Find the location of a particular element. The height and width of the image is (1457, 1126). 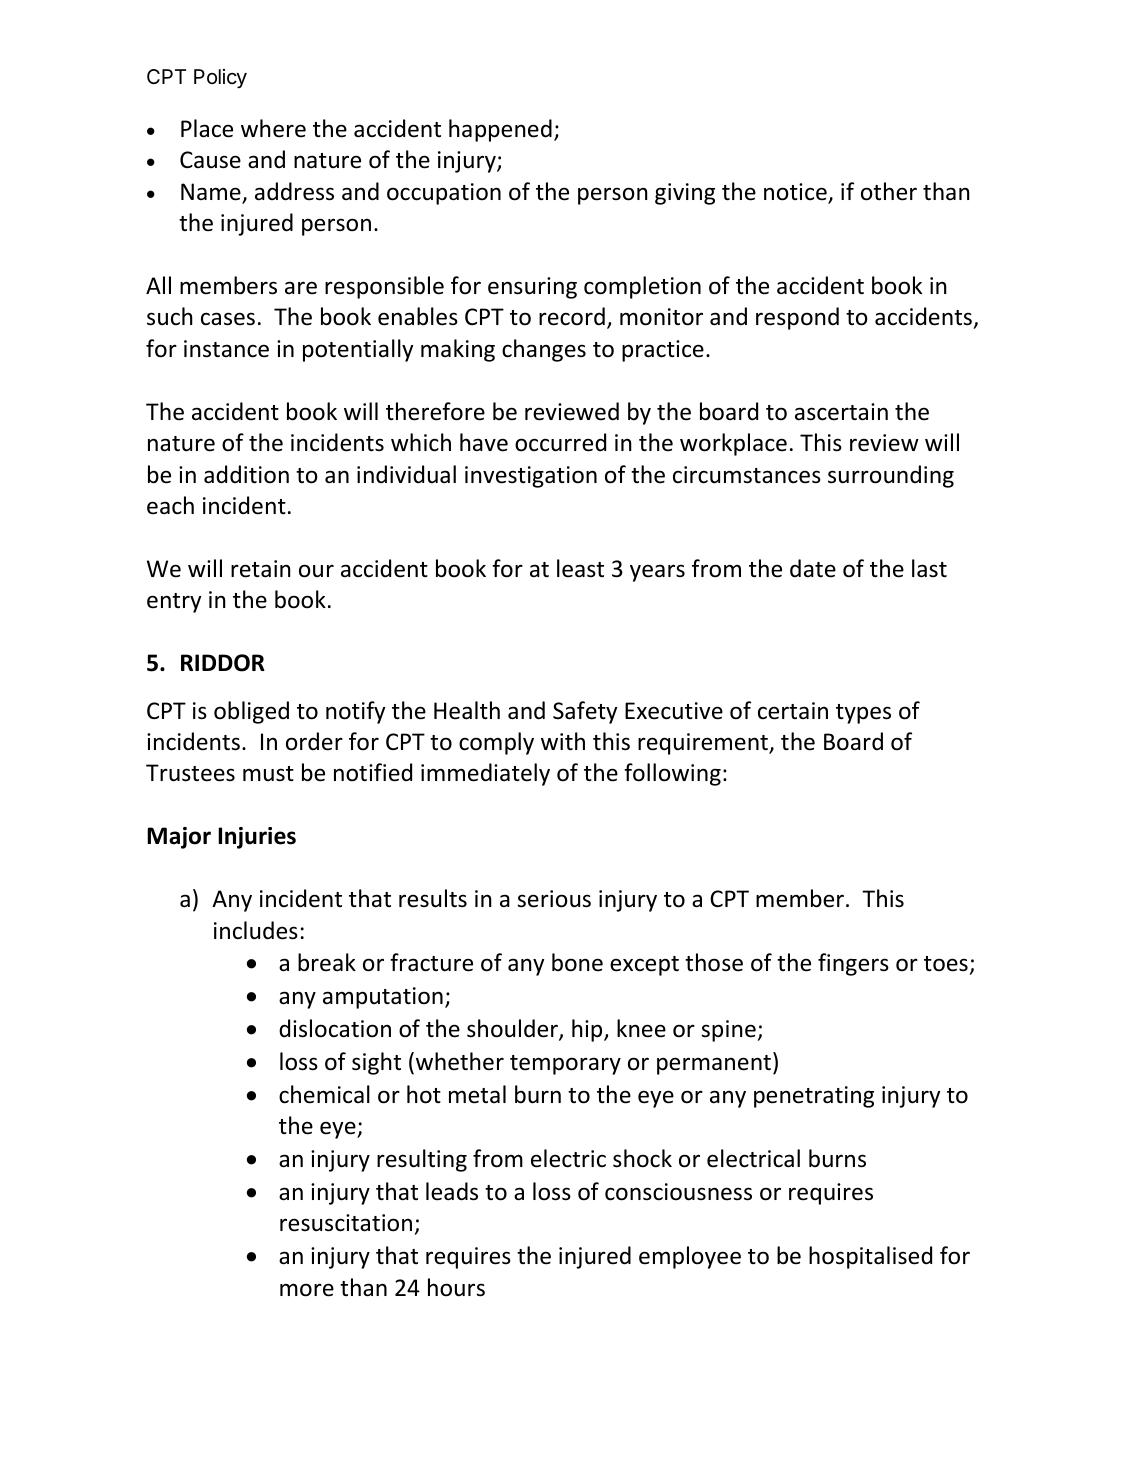

investigation is located at coordinates (531, 477).
